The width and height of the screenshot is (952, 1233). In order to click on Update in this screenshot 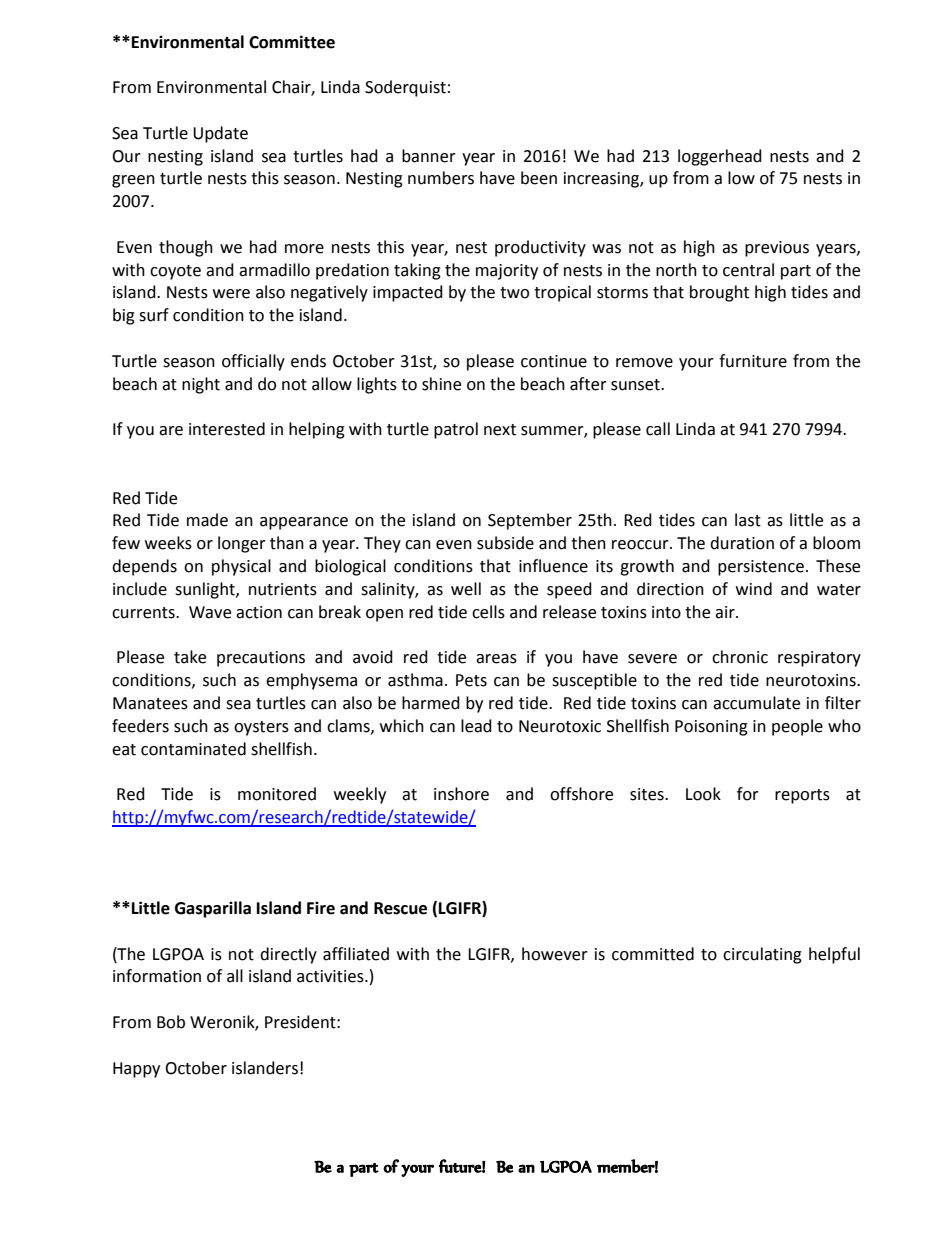, I will do `click(220, 134)`.
